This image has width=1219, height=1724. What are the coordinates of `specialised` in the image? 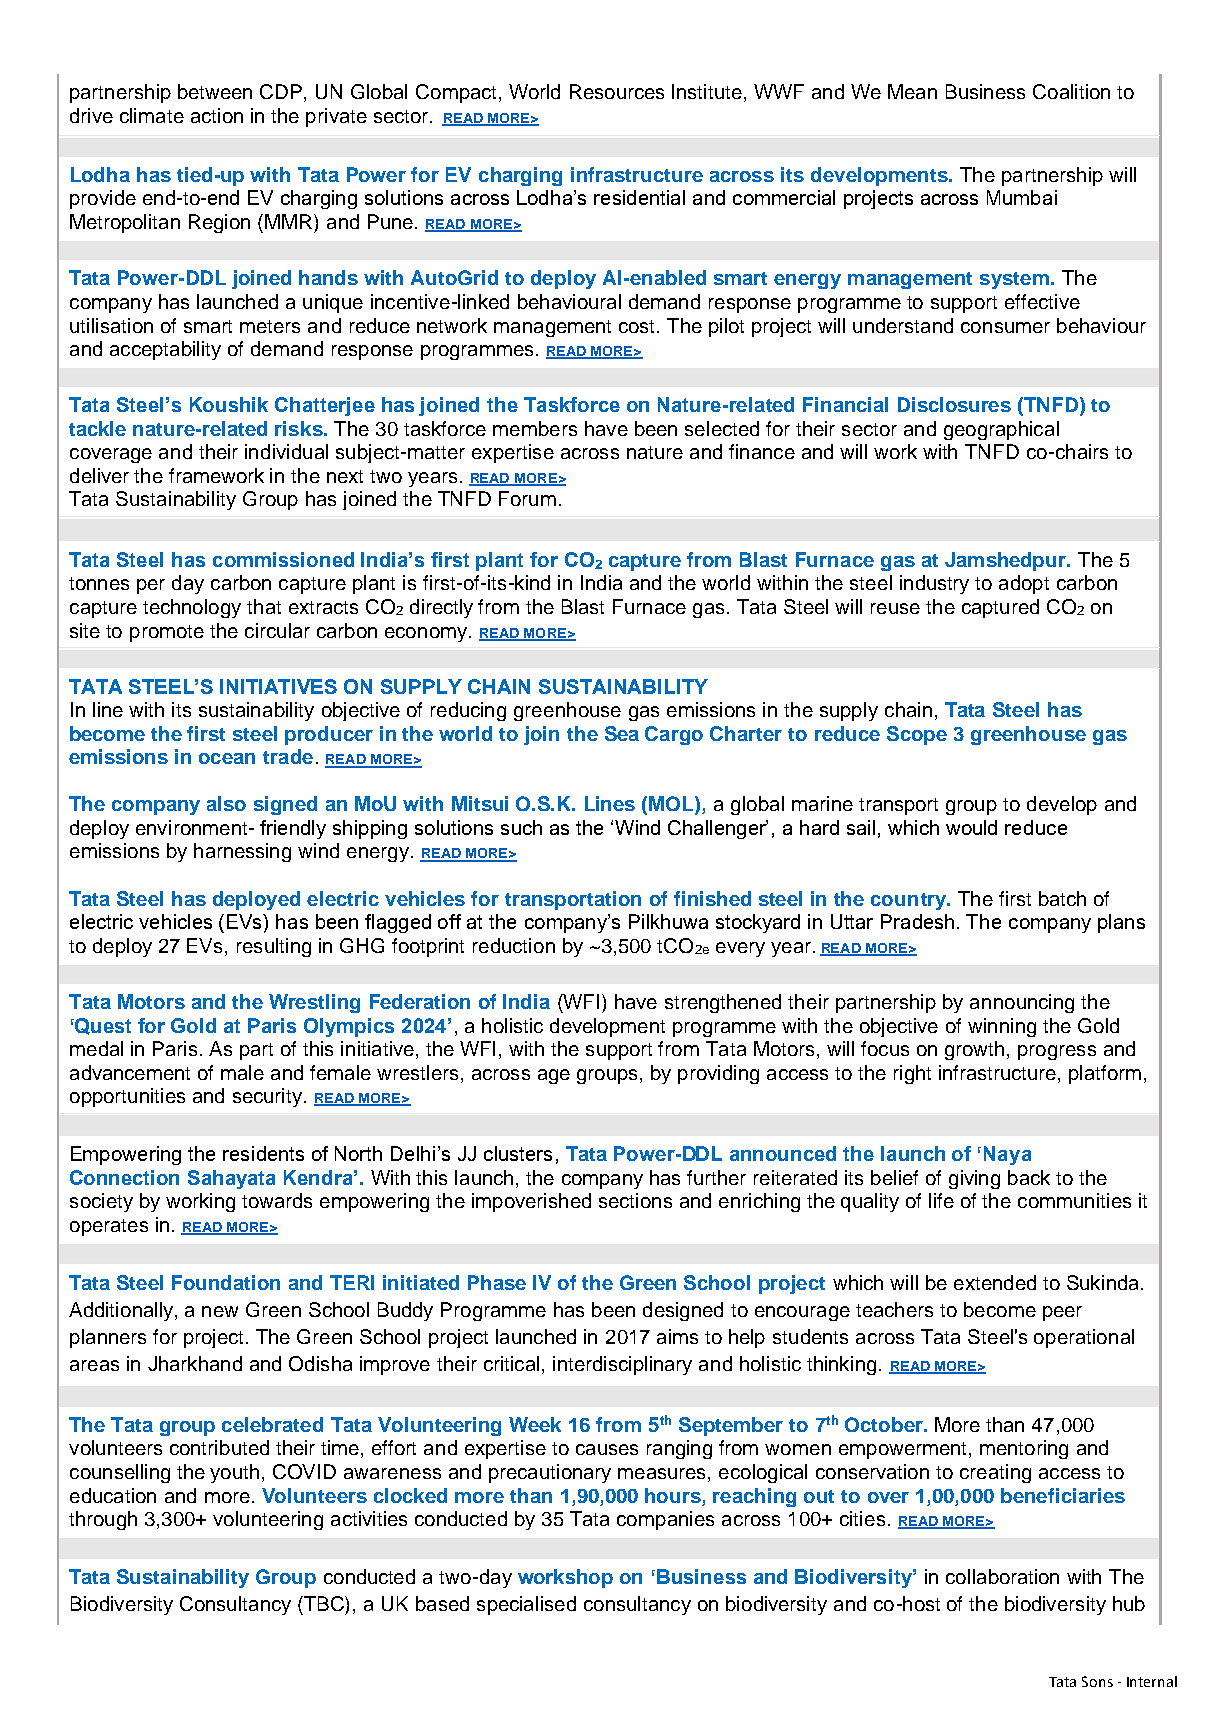 It's located at (526, 1605).
